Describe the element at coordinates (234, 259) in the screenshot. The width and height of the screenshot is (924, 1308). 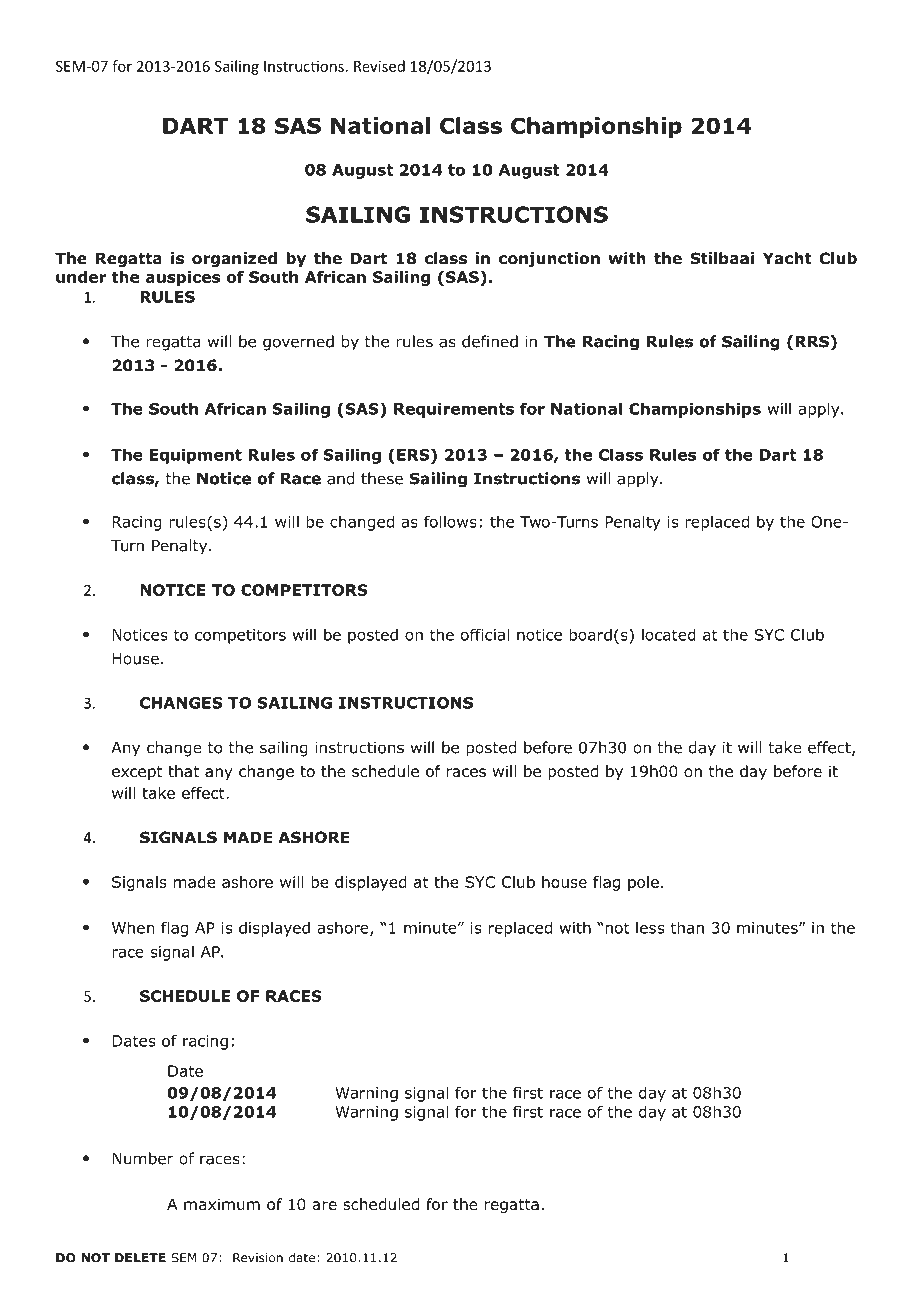
I see `organized` at that location.
